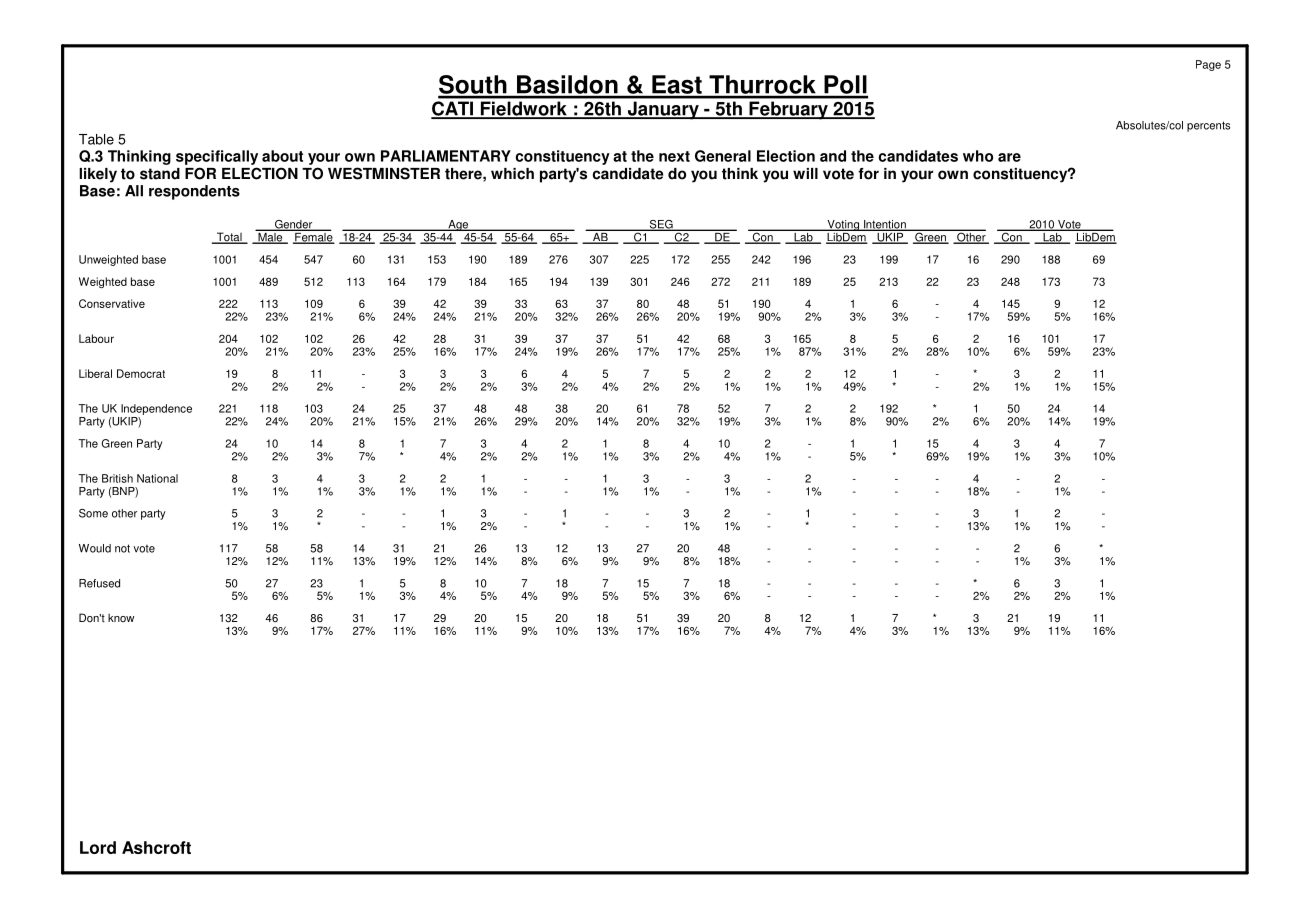 The image size is (1308, 924). Describe the element at coordinates (95, 548) in the screenshot. I see `Would` at that location.
